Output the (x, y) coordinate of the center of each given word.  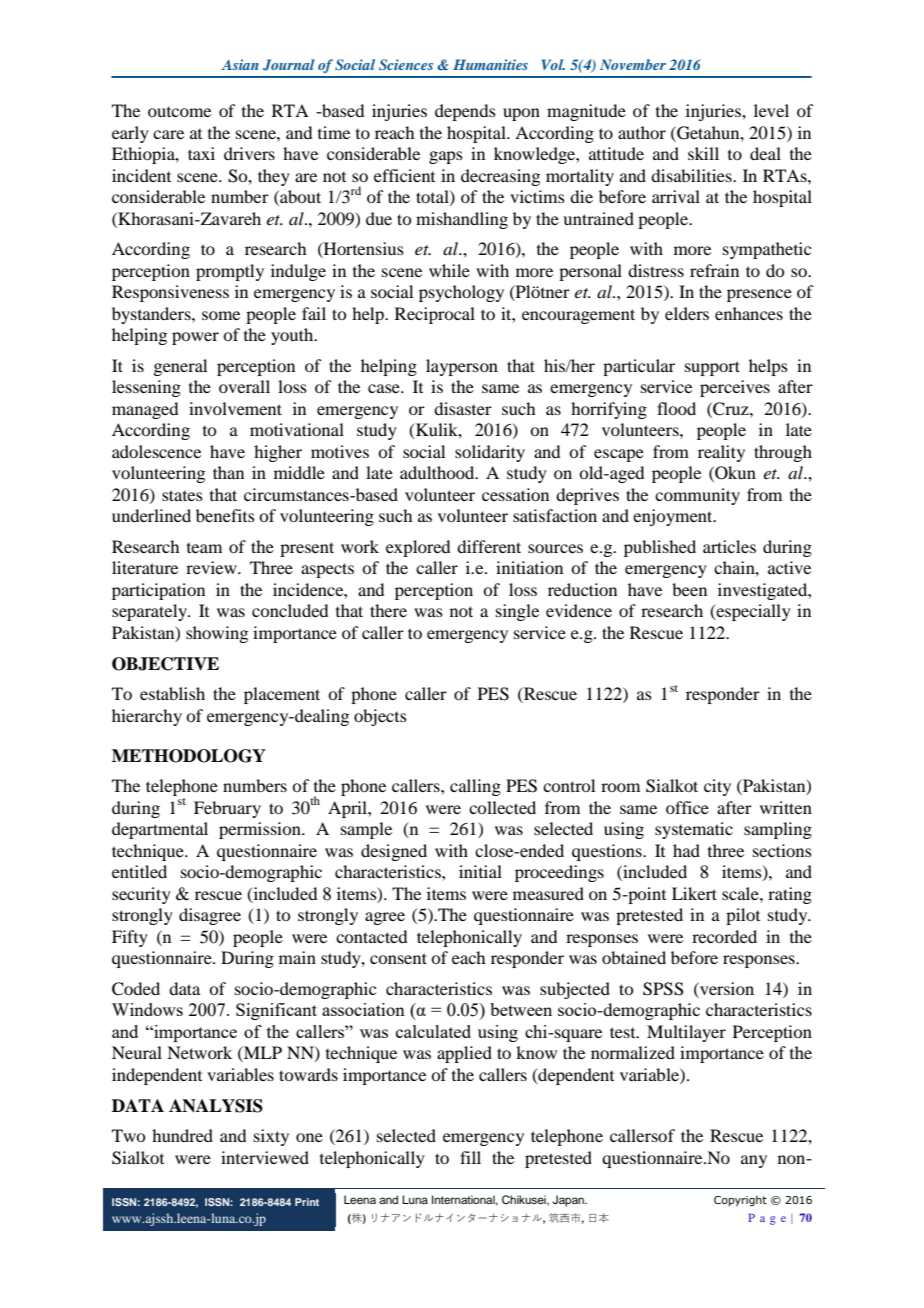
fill (470, 1157)
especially (752, 612)
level (771, 110)
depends (465, 112)
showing (217, 634)
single (517, 612)
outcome (179, 112)
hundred (182, 1135)
